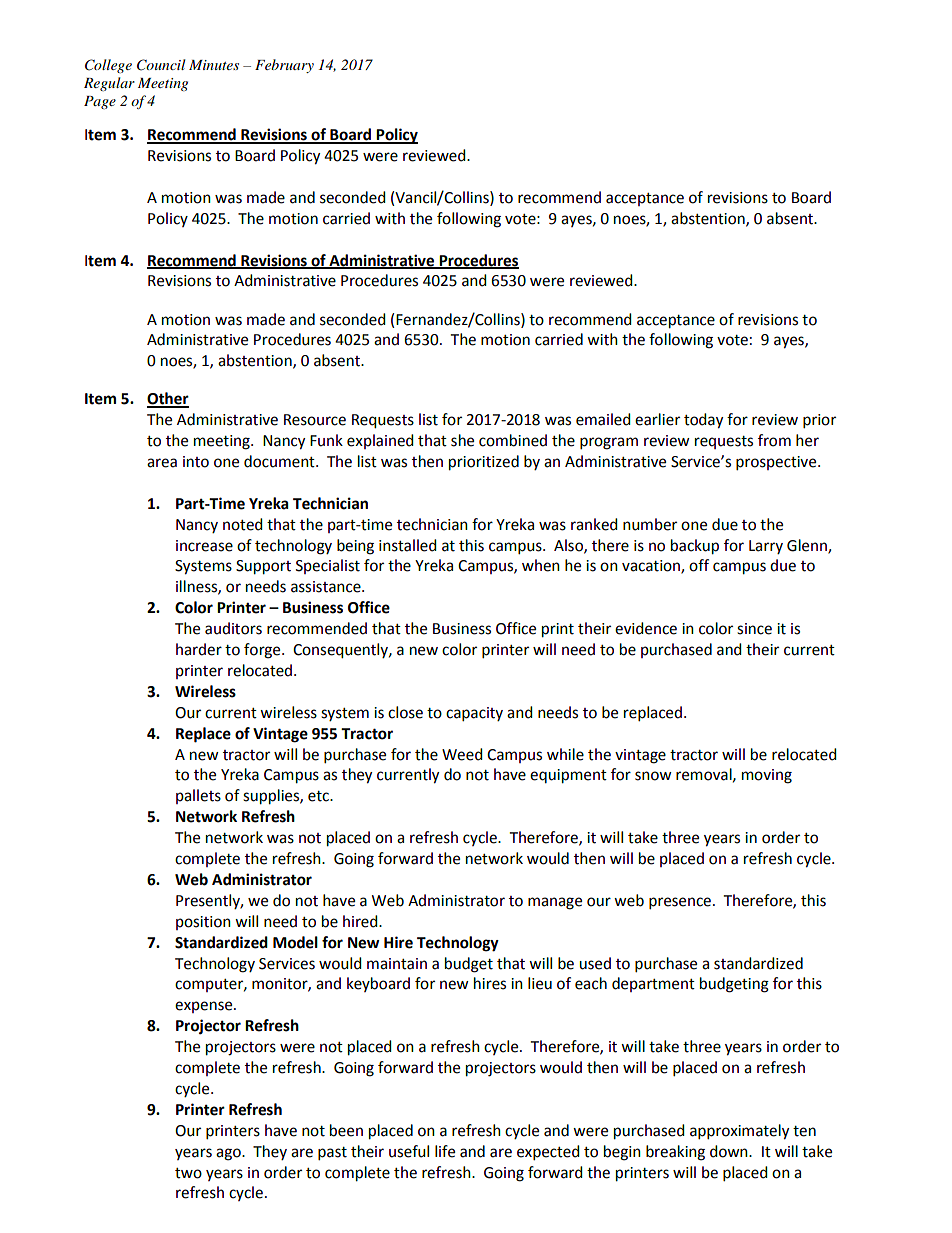 This screenshot has height=1233, width=952. I want to click on February, so click(284, 66).
